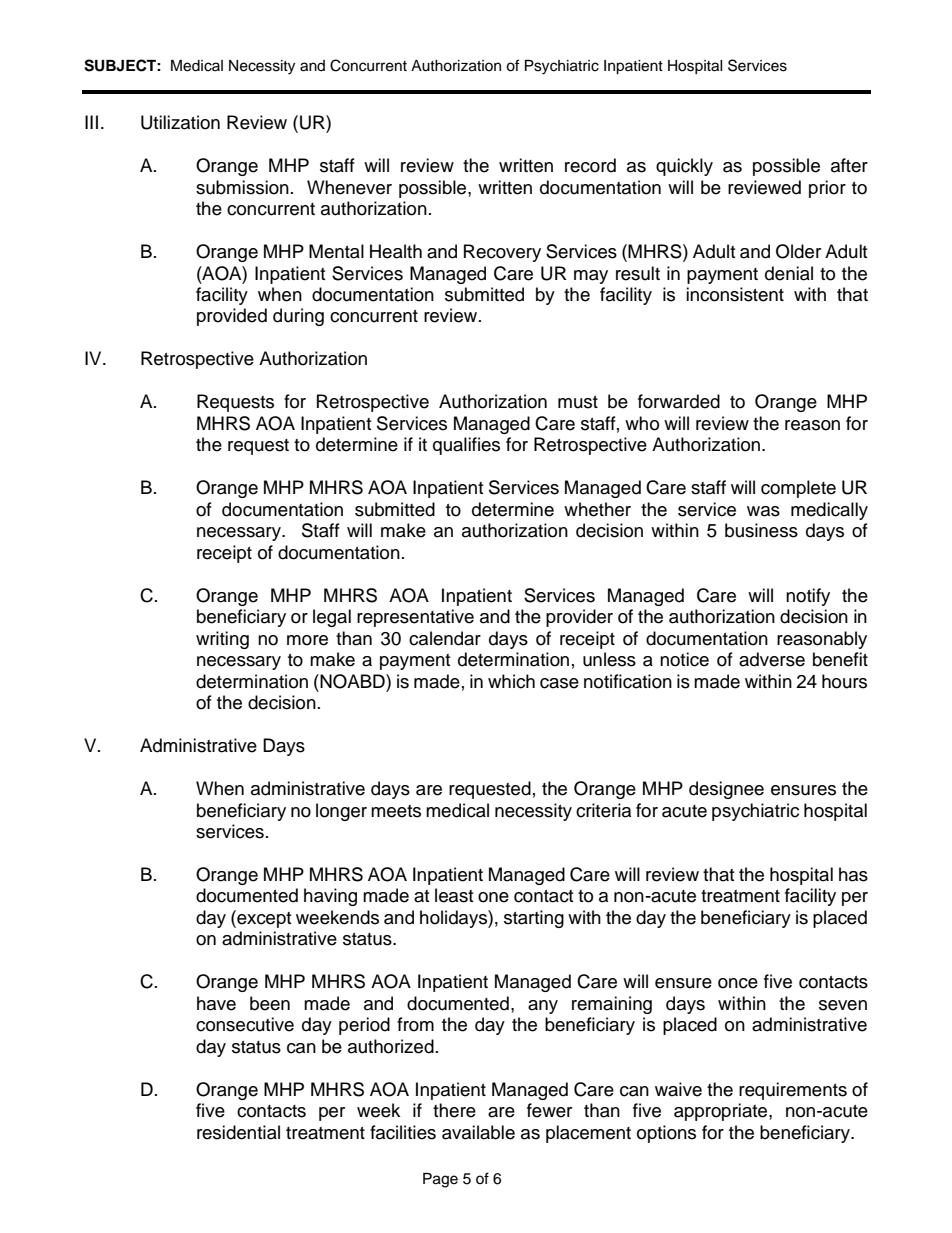 The height and width of the image is (1233, 952). What do you see at coordinates (180, 122) in the image?
I see `Utilization` at bounding box center [180, 122].
